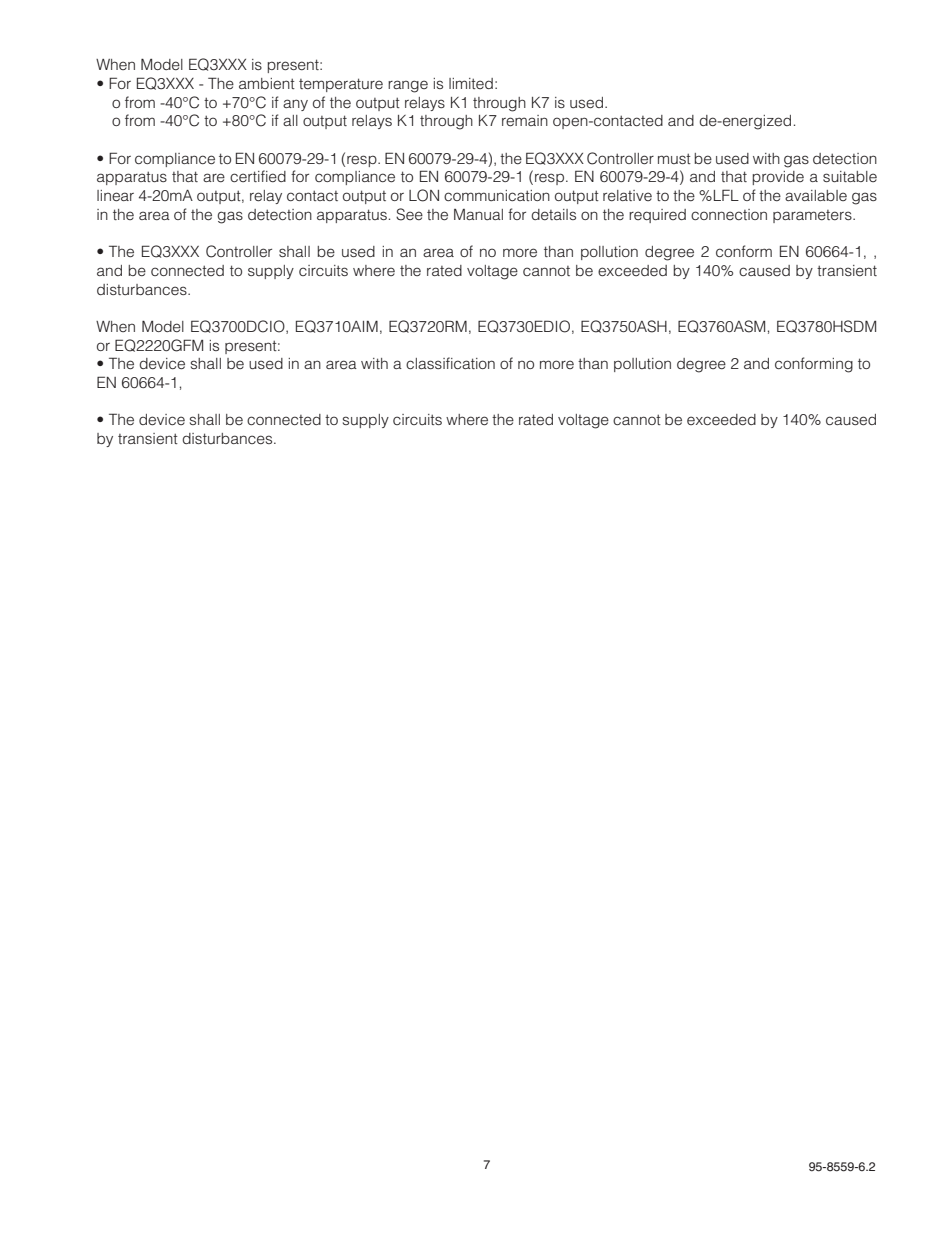 The image size is (952, 1233). What do you see at coordinates (267, 84) in the screenshot?
I see `ambient` at bounding box center [267, 84].
